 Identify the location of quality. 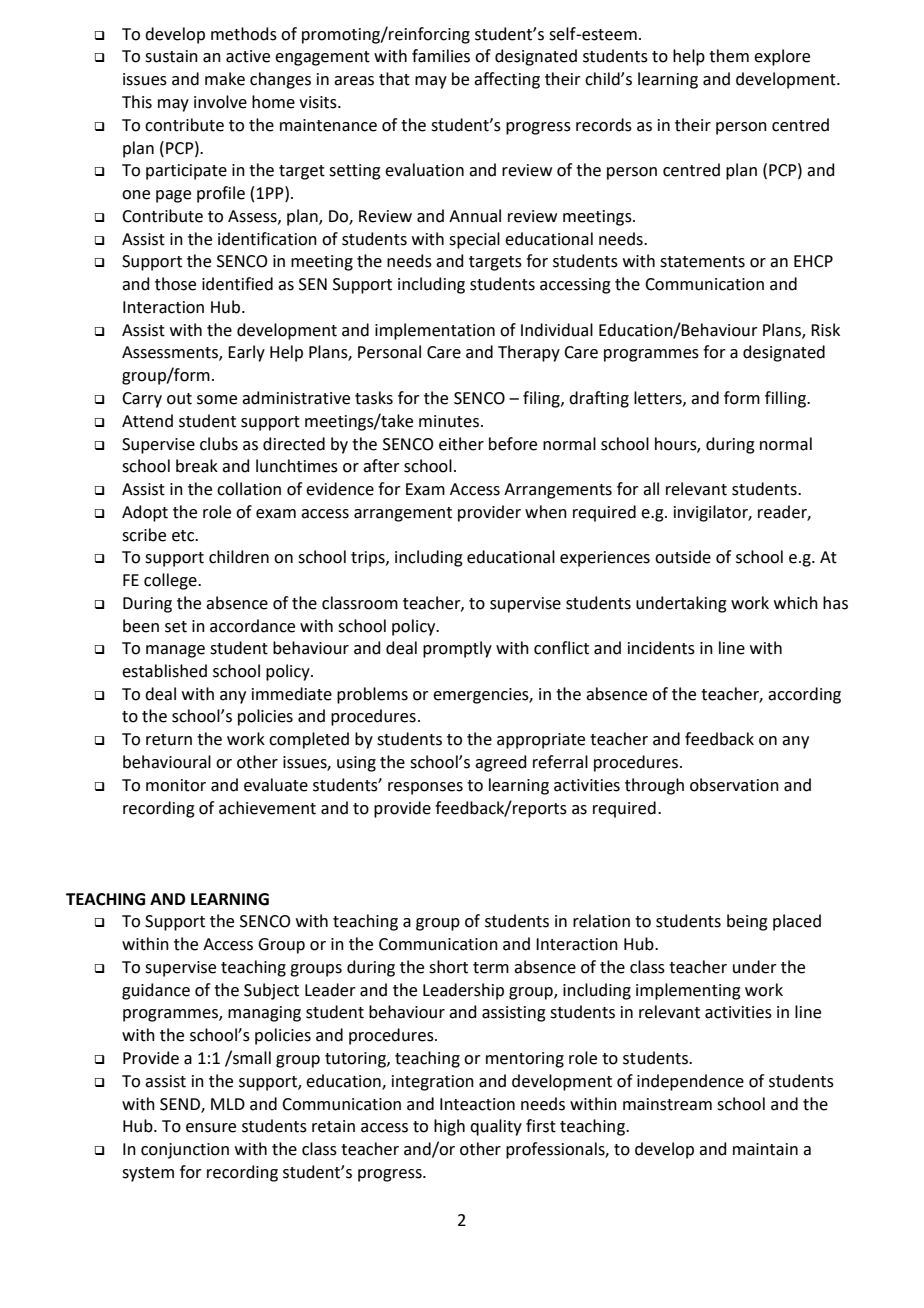
(496, 1127).
